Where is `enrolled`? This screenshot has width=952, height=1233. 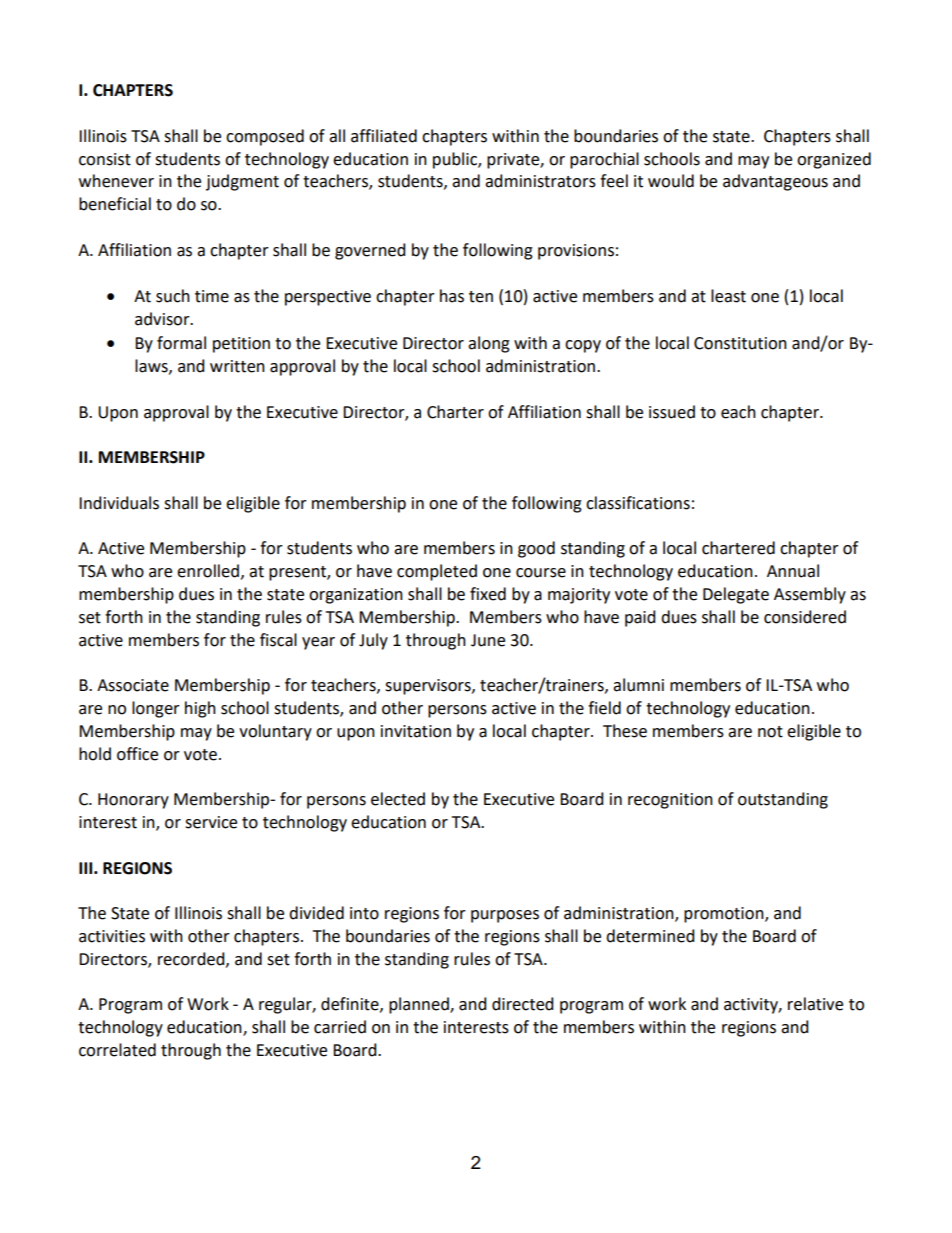 enrolled is located at coordinates (208, 571).
